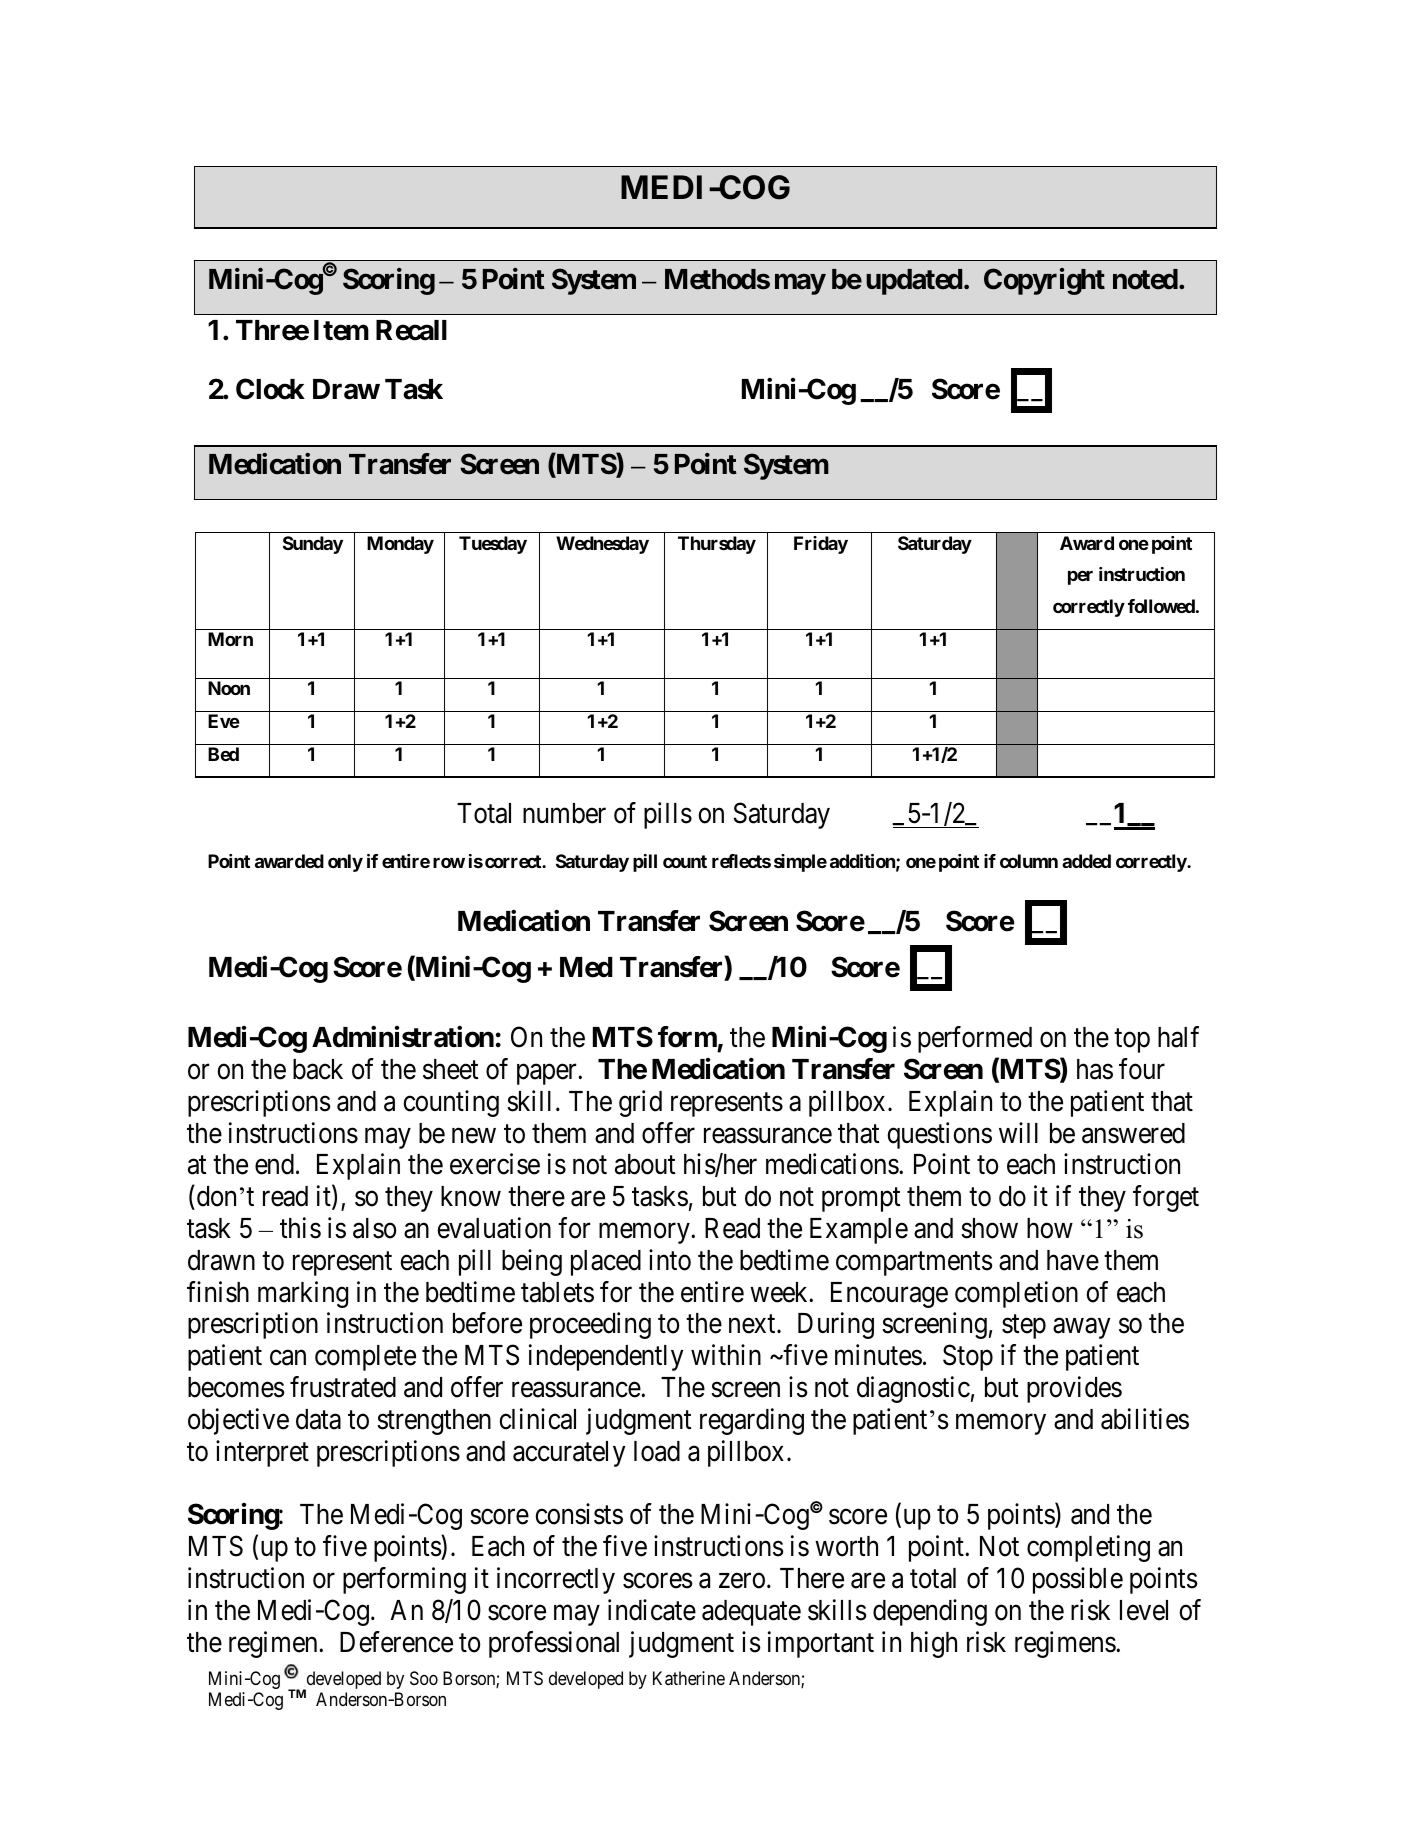 This screenshot has height=1826, width=1411. What do you see at coordinates (318, 1069) in the screenshot?
I see `back` at bounding box center [318, 1069].
